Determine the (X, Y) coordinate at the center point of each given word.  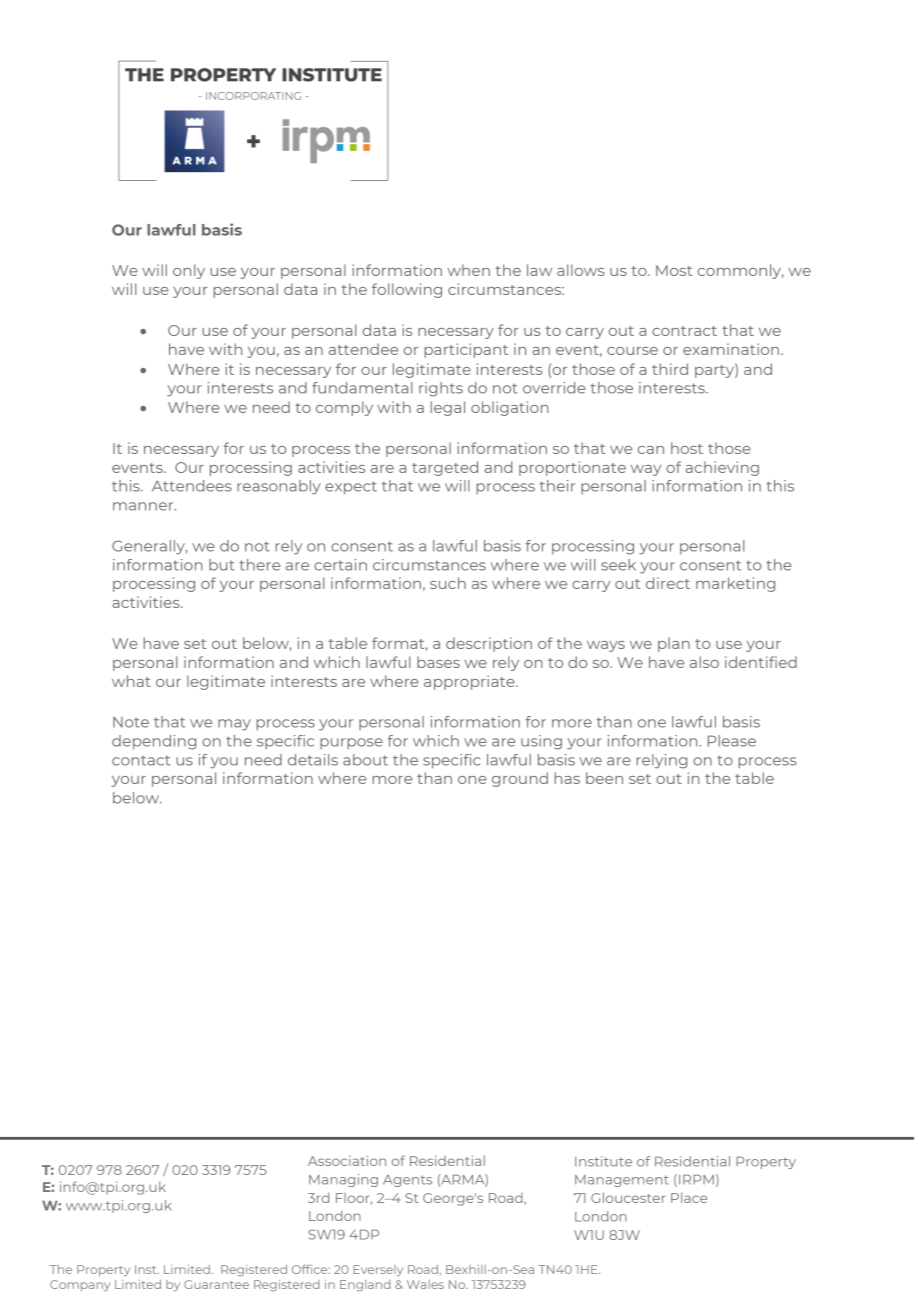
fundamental (362, 388)
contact (141, 760)
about (365, 760)
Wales (425, 1284)
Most (674, 270)
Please (732, 741)
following (407, 290)
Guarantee (216, 1284)
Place (689, 1197)
